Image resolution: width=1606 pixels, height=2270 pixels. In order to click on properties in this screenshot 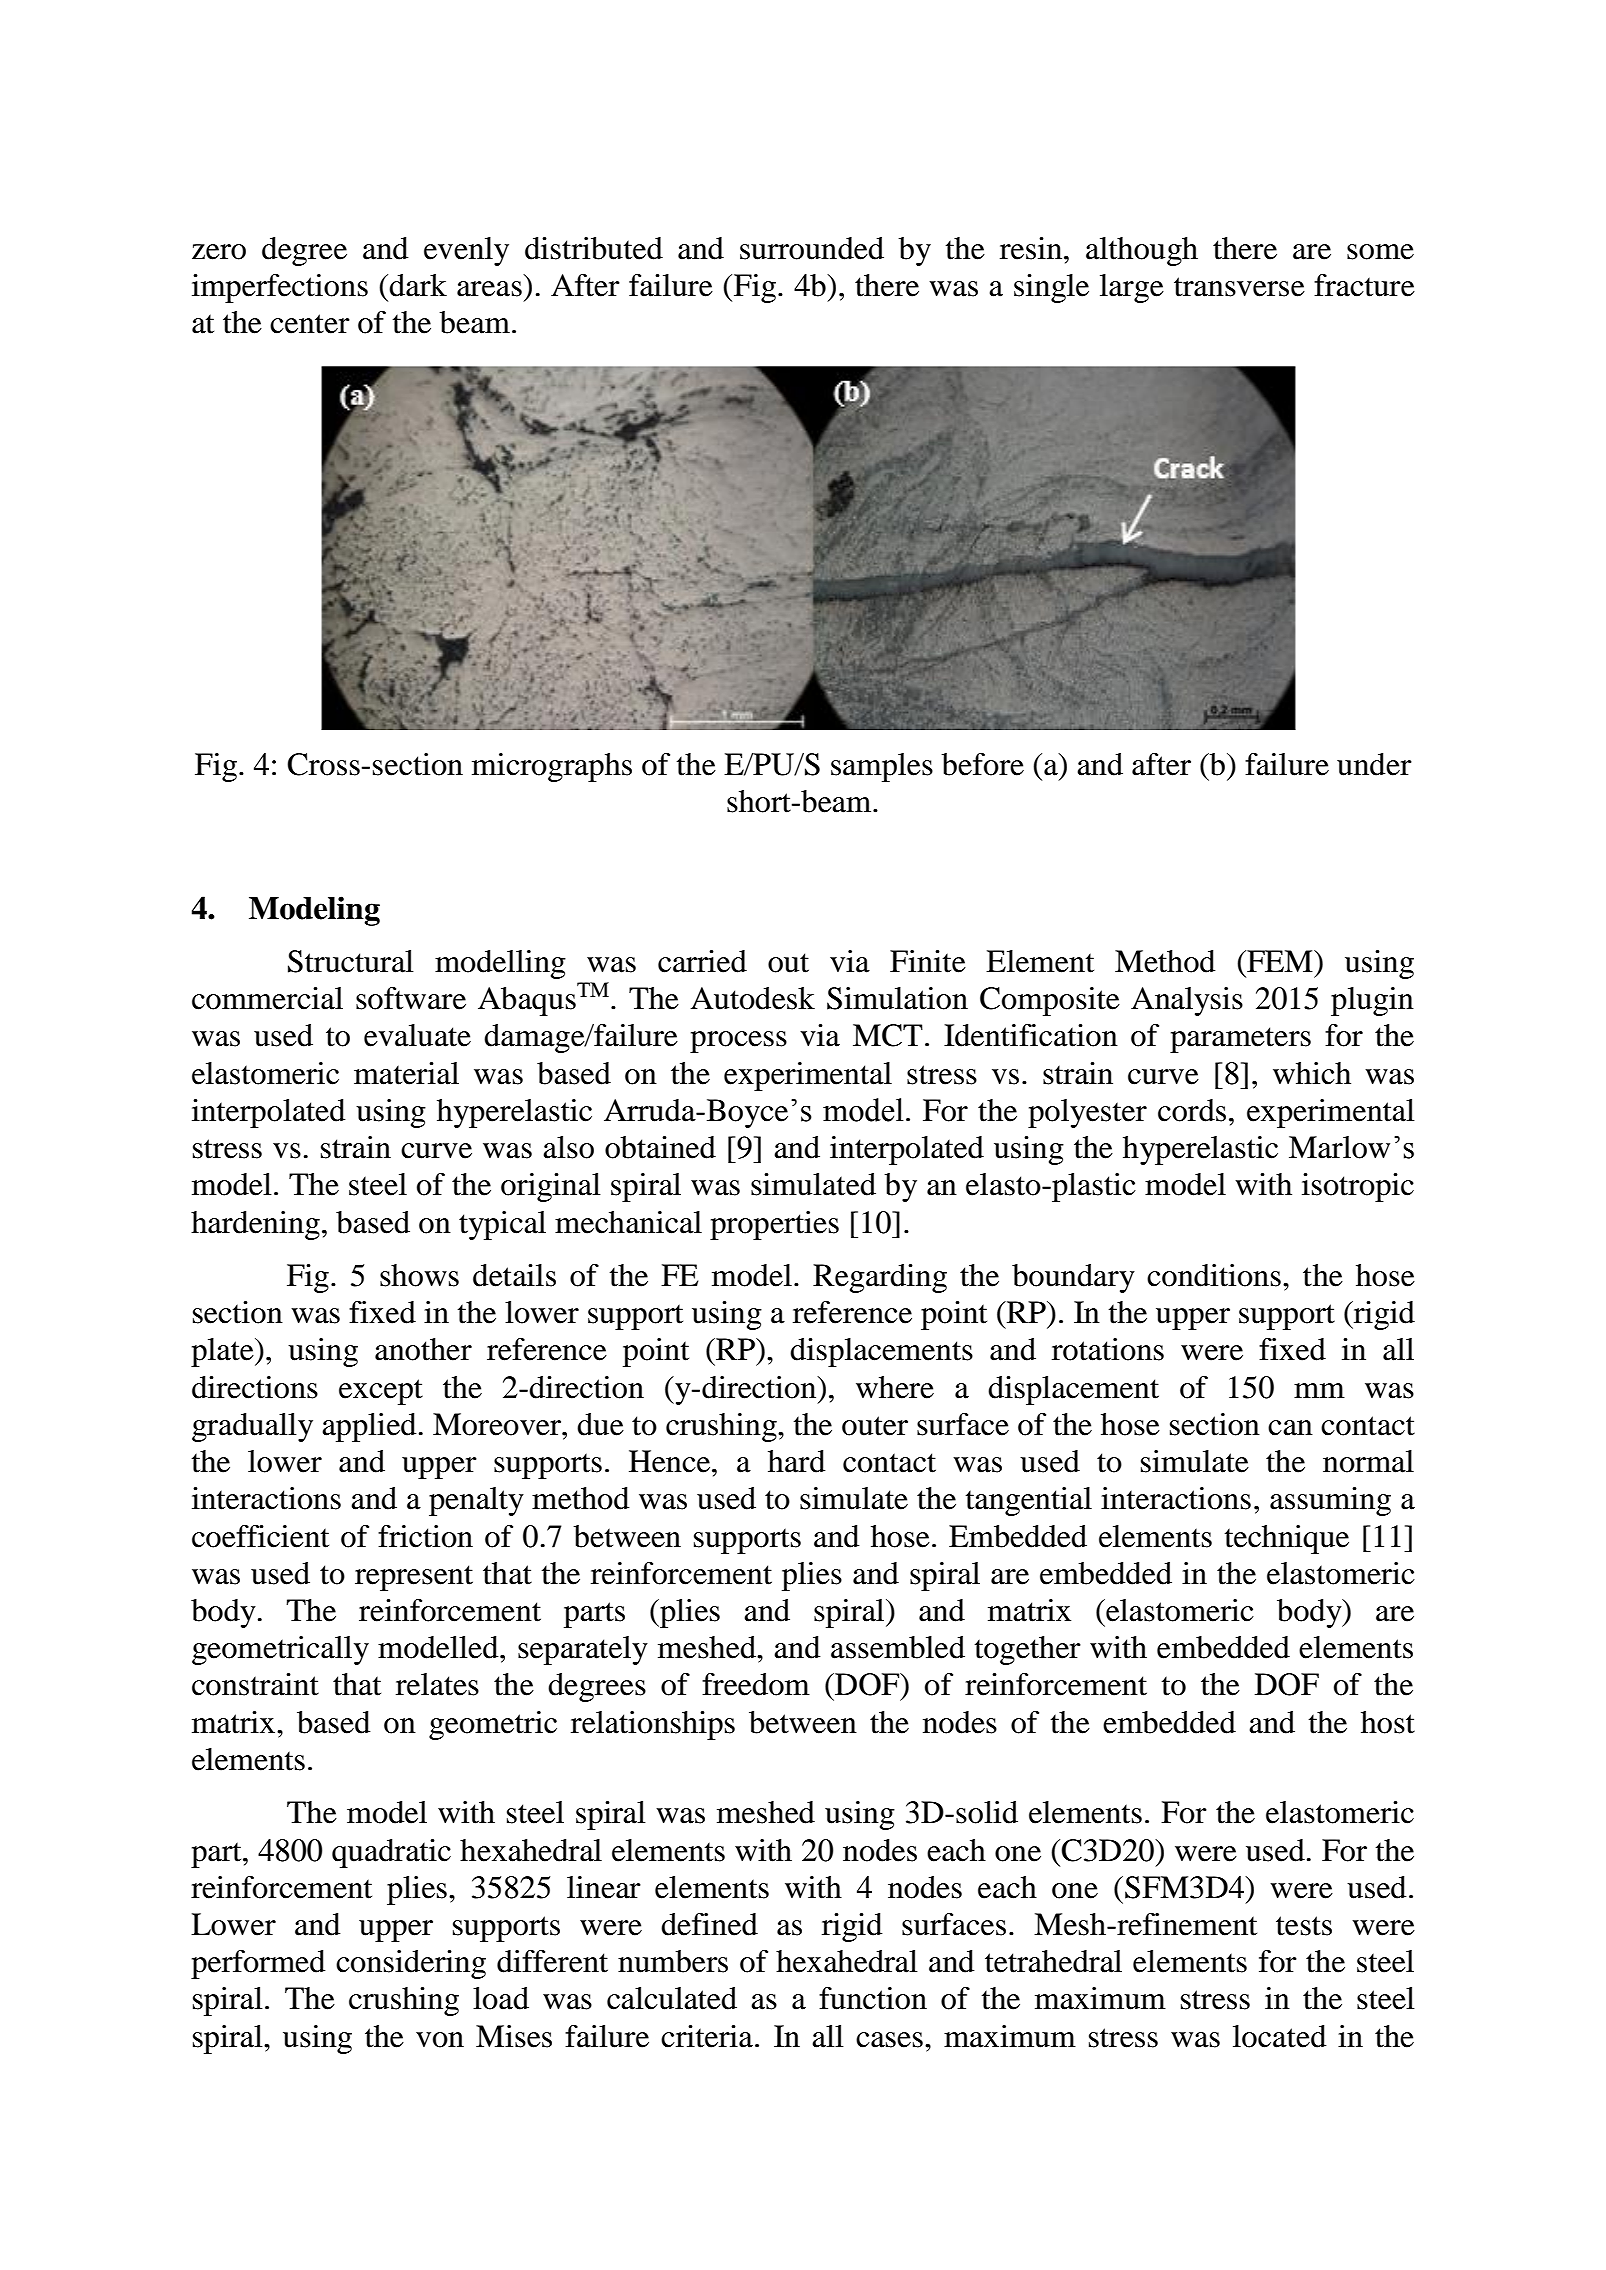, I will do `click(774, 1225)`.
